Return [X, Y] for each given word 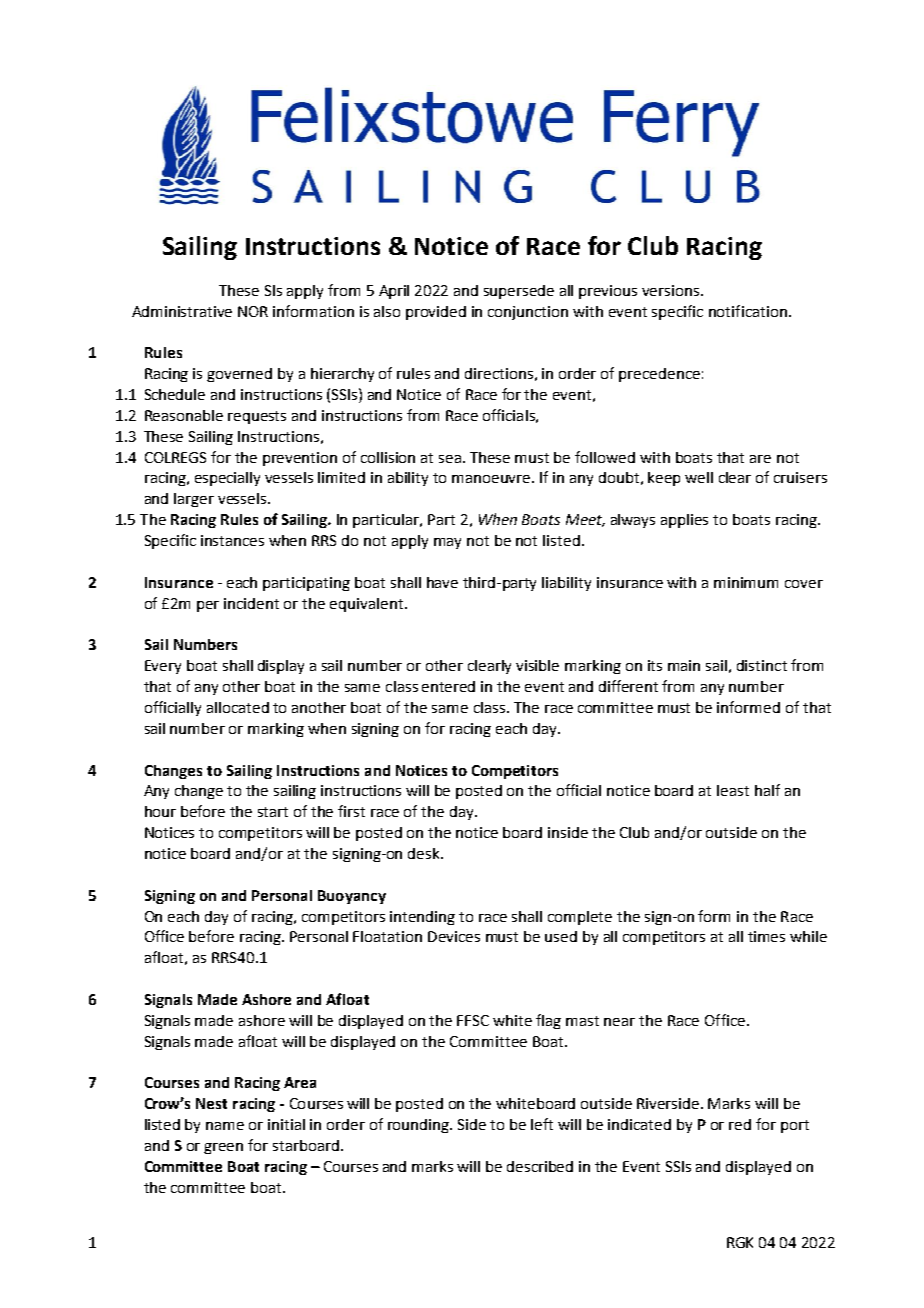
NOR [253, 311]
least [733, 790]
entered [448, 686]
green [223, 1148]
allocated [238, 707]
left [542, 1124]
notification [748, 311]
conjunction [528, 313]
